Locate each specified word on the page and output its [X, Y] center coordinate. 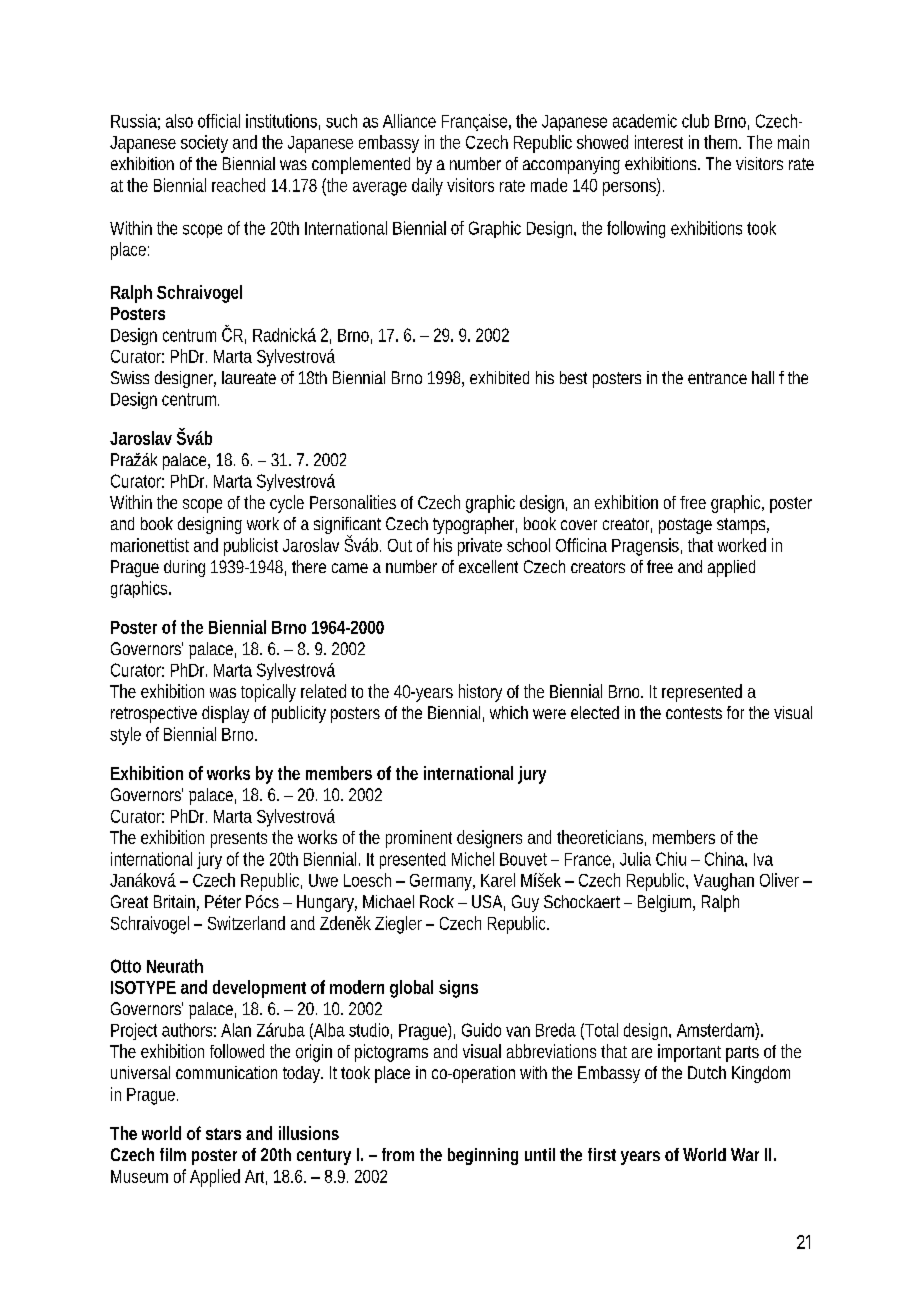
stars [223, 1134]
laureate [249, 377]
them [722, 142]
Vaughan [724, 882]
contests [694, 713]
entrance [717, 378]
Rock [437, 901]
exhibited [499, 377]
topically [268, 693]
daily [427, 187]
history [480, 693]
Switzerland [246, 923]
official [219, 121]
